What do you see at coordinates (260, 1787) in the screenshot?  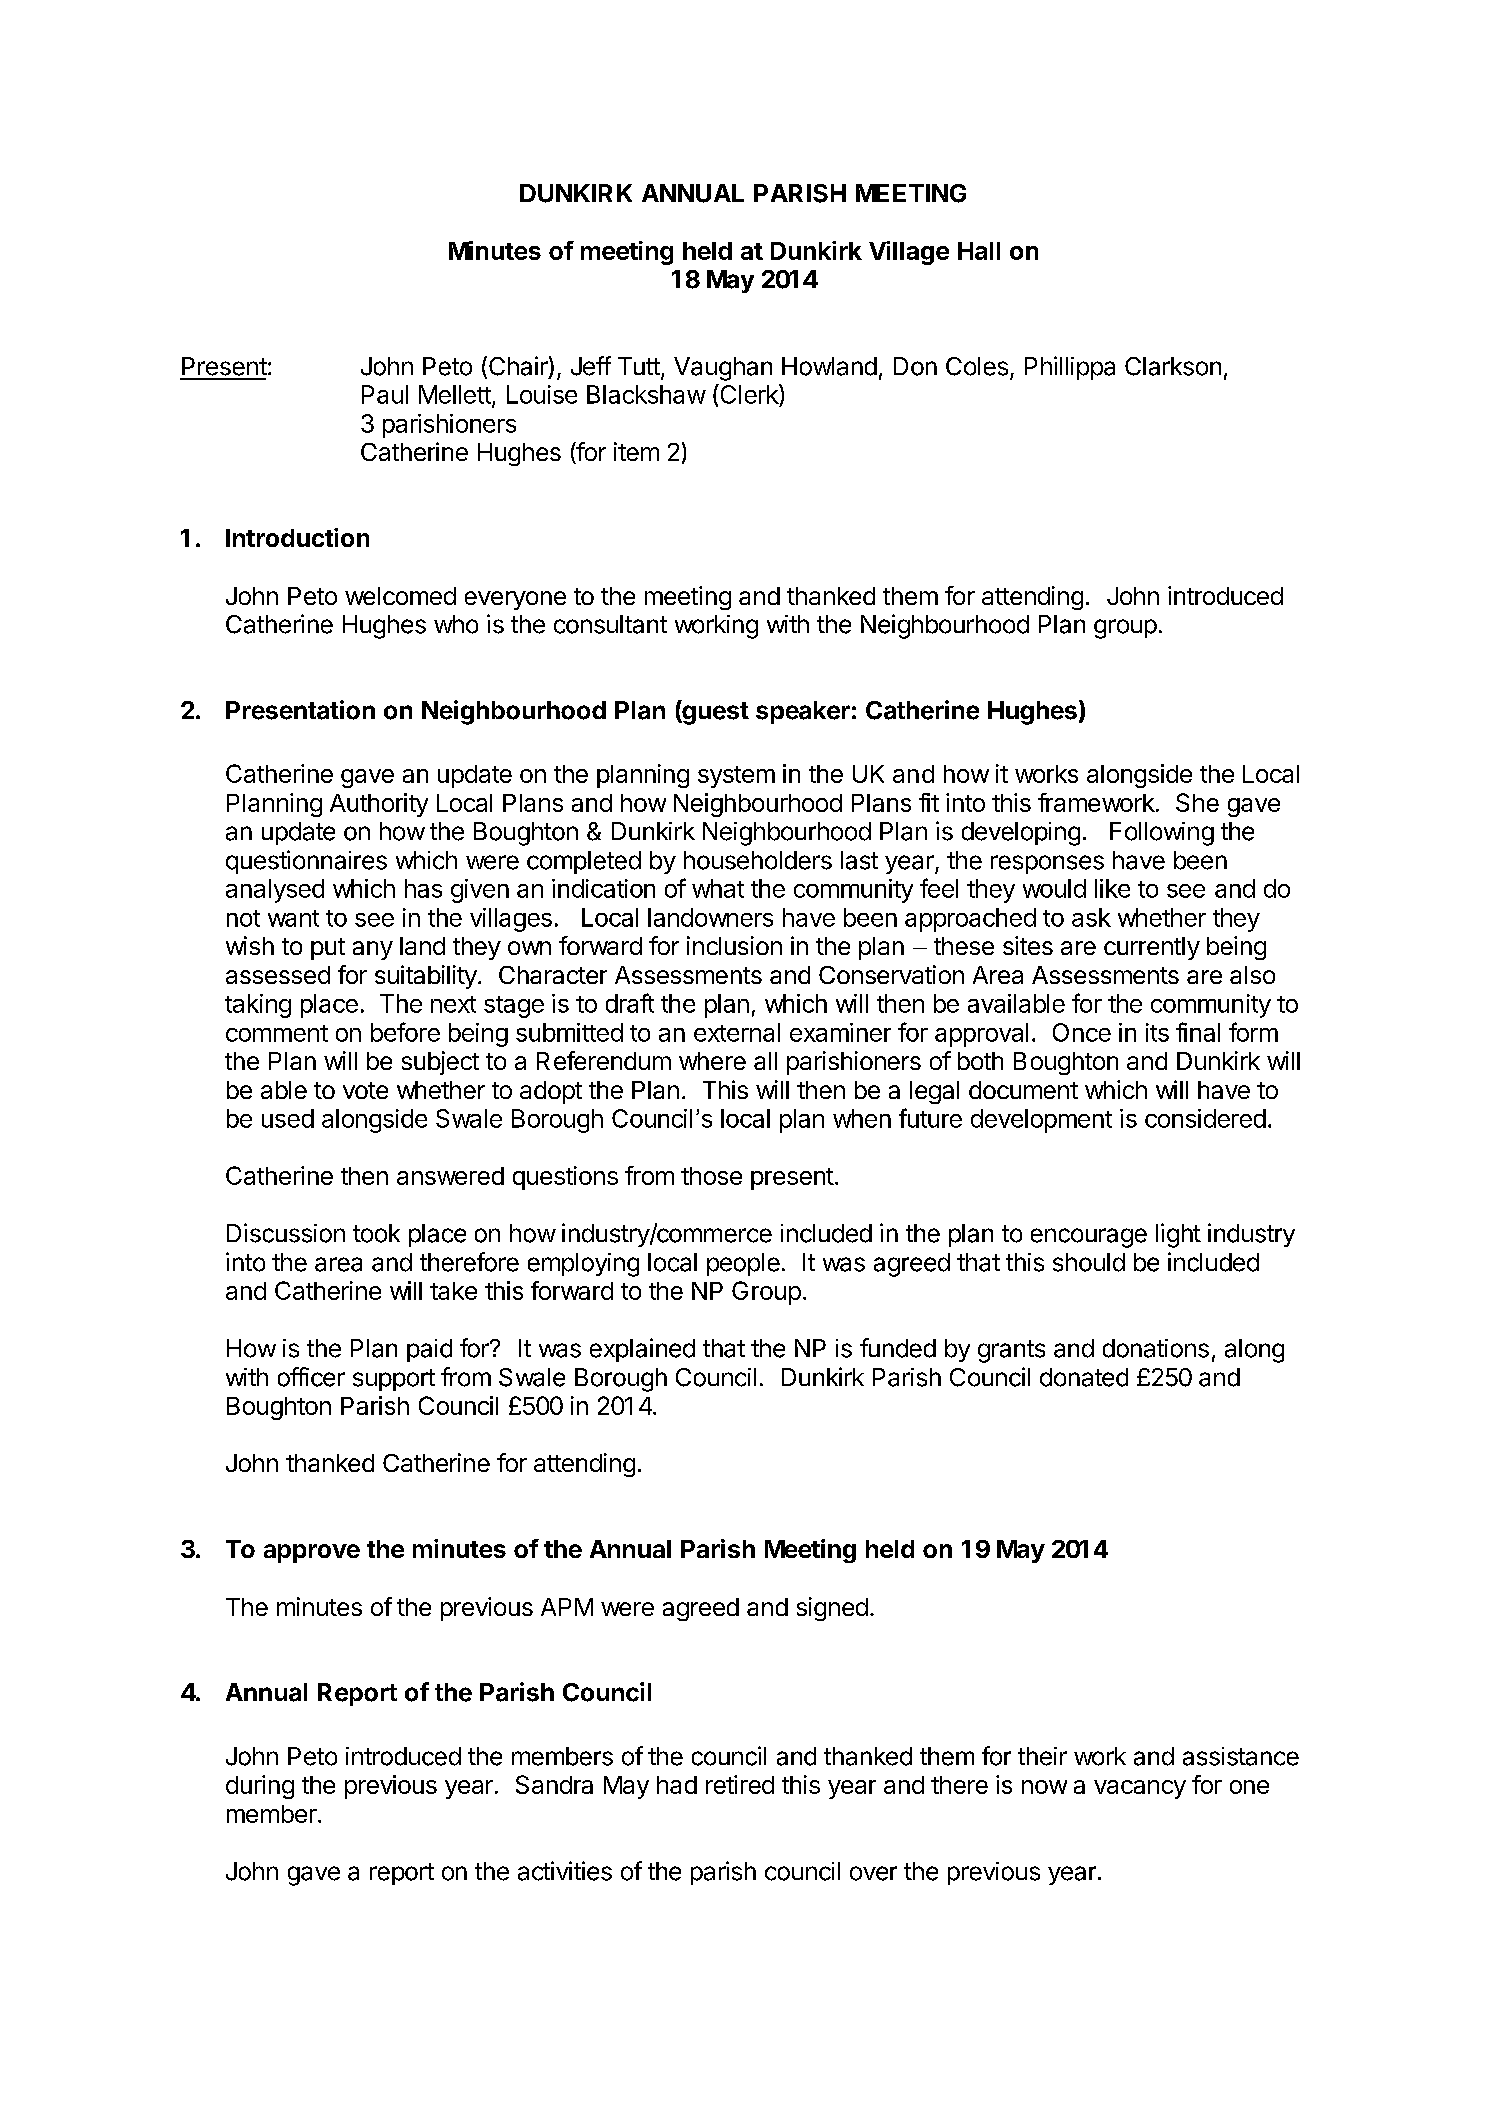 I see `during` at bounding box center [260, 1787].
